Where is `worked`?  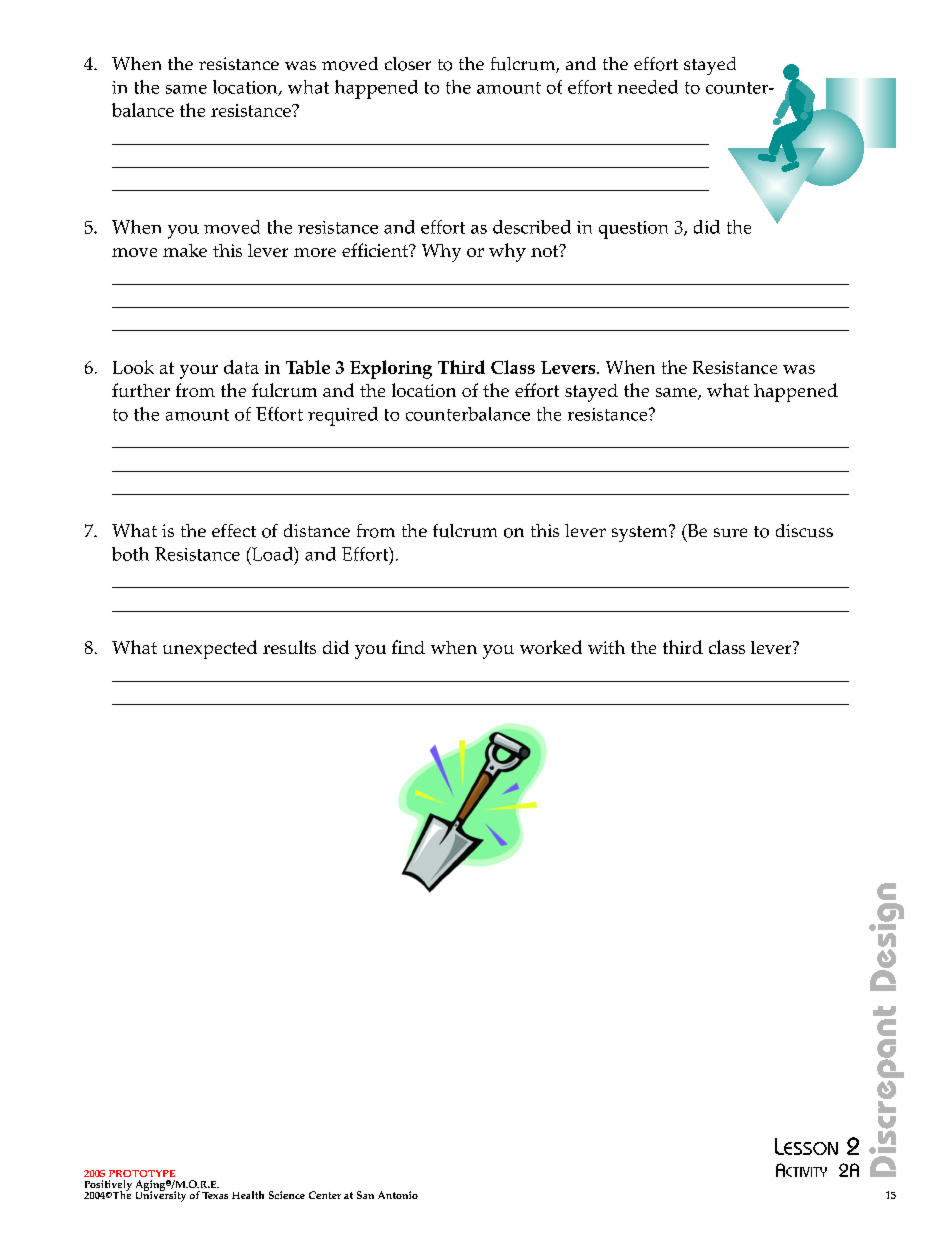
worked is located at coordinates (551, 647).
